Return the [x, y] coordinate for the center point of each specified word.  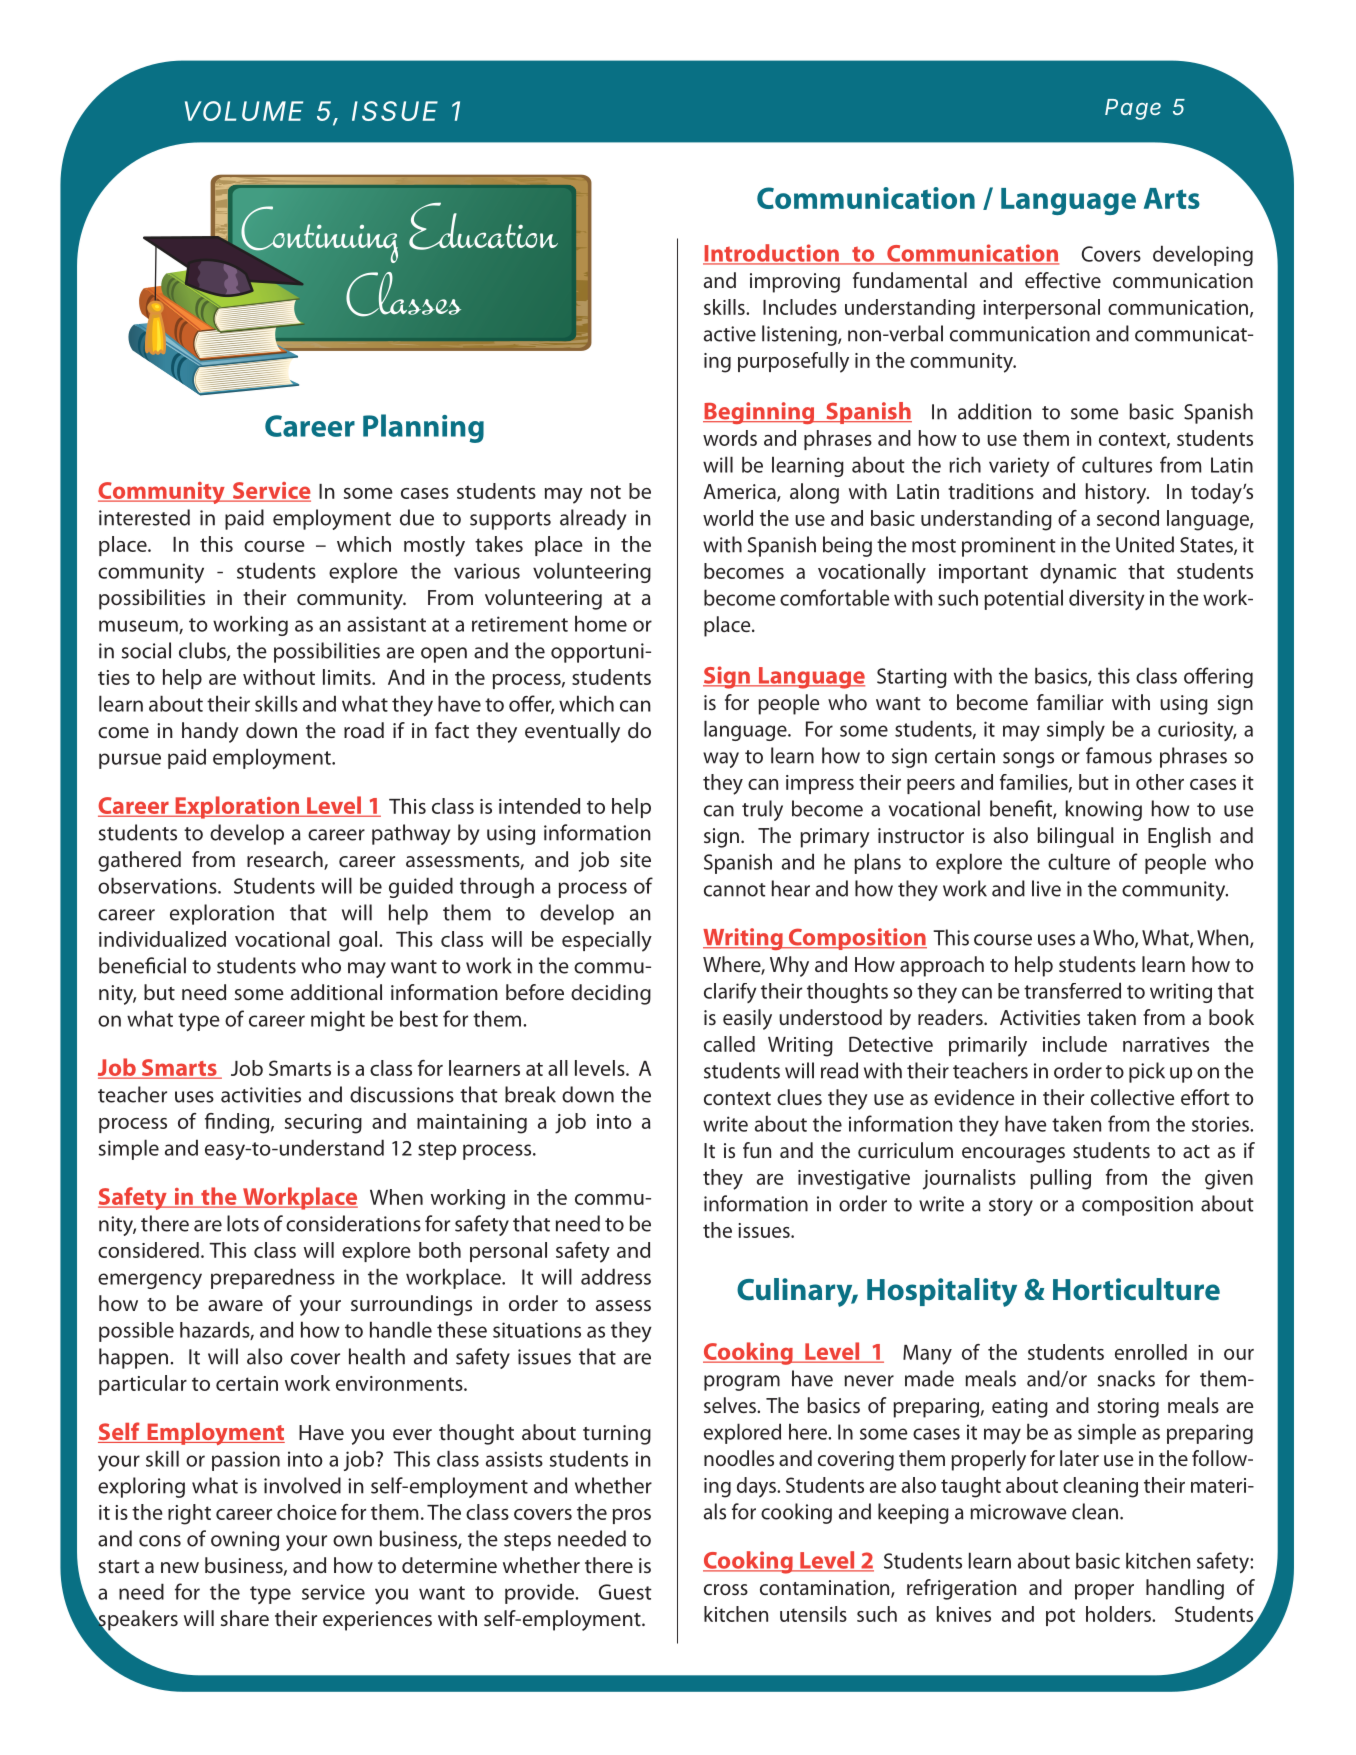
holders [1119, 1614]
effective [1063, 280]
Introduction [772, 254]
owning [245, 1541]
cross [726, 1589]
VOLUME [244, 111]
